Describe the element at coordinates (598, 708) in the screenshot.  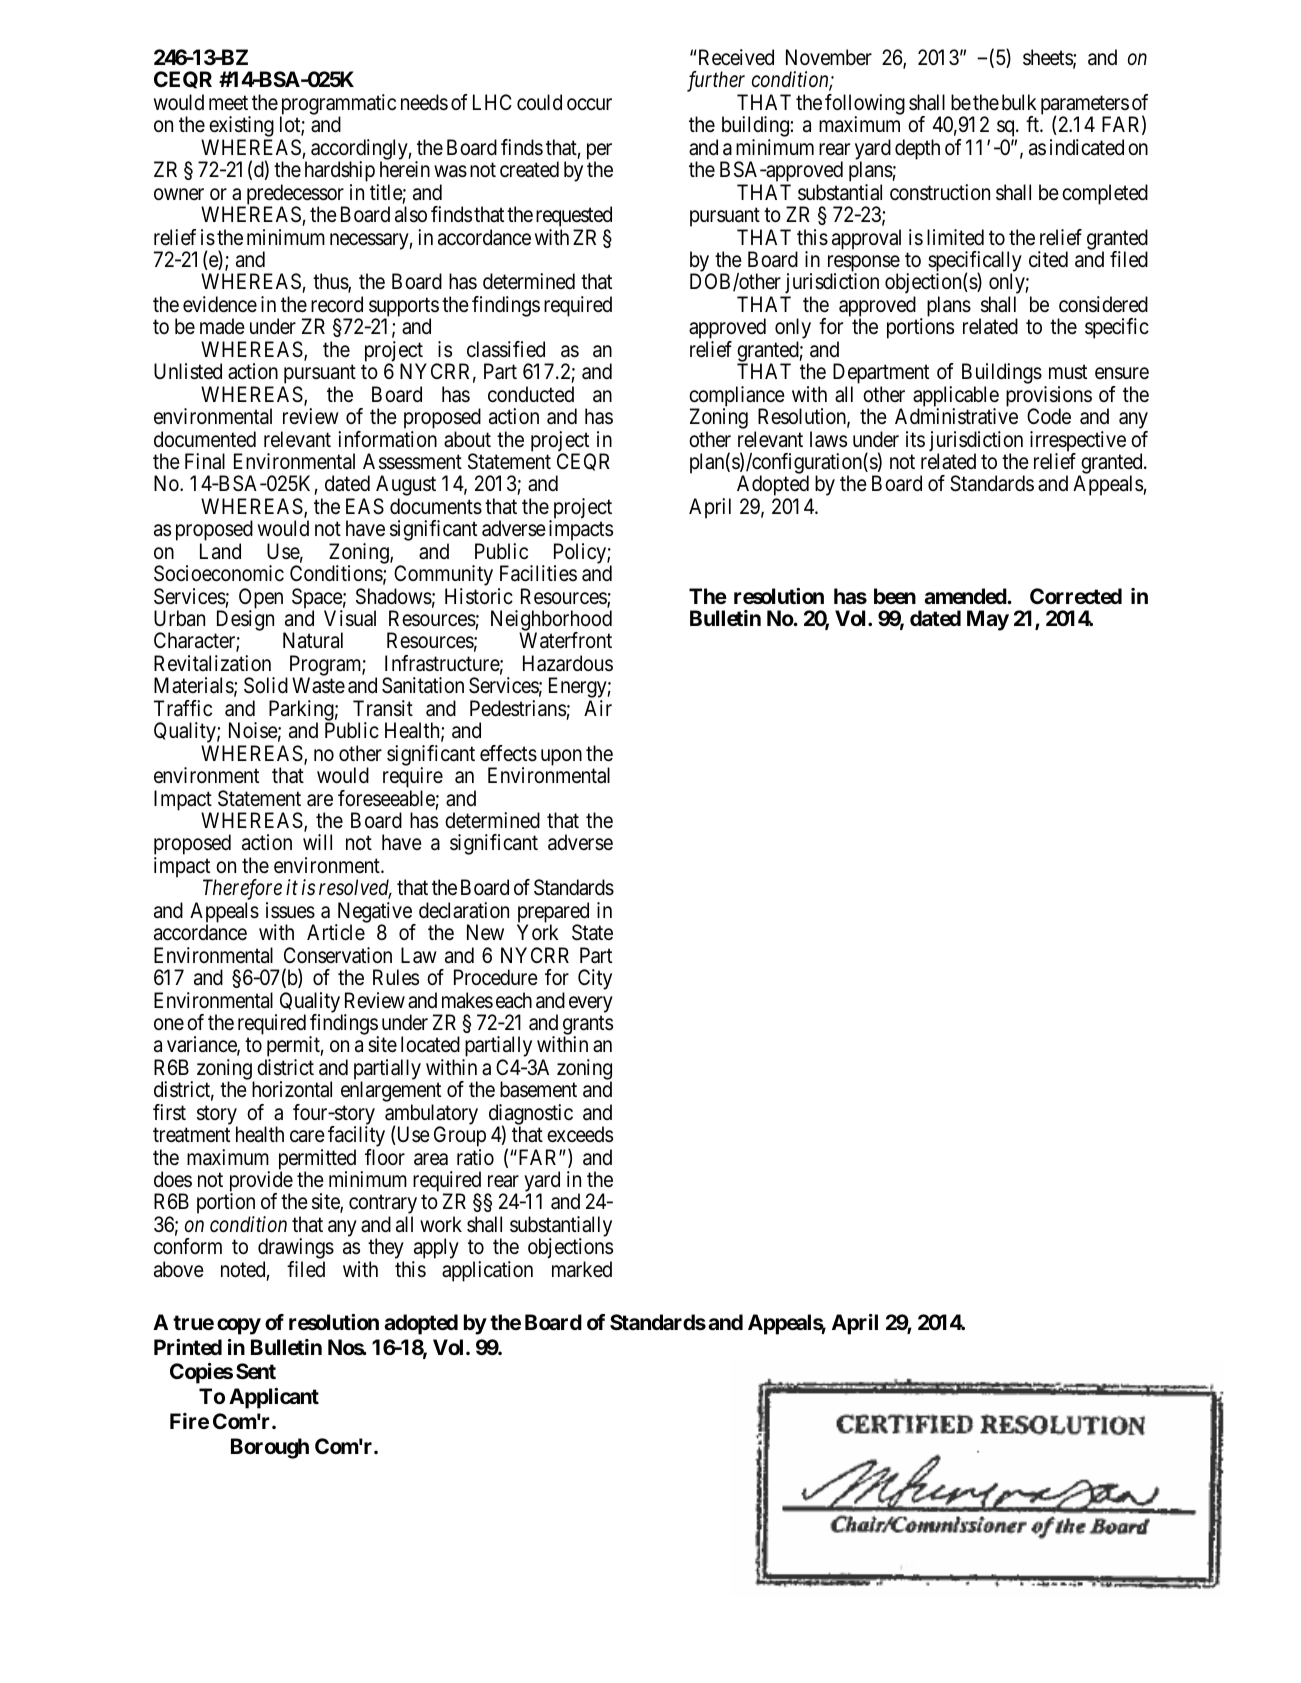
I see `Air` at that location.
